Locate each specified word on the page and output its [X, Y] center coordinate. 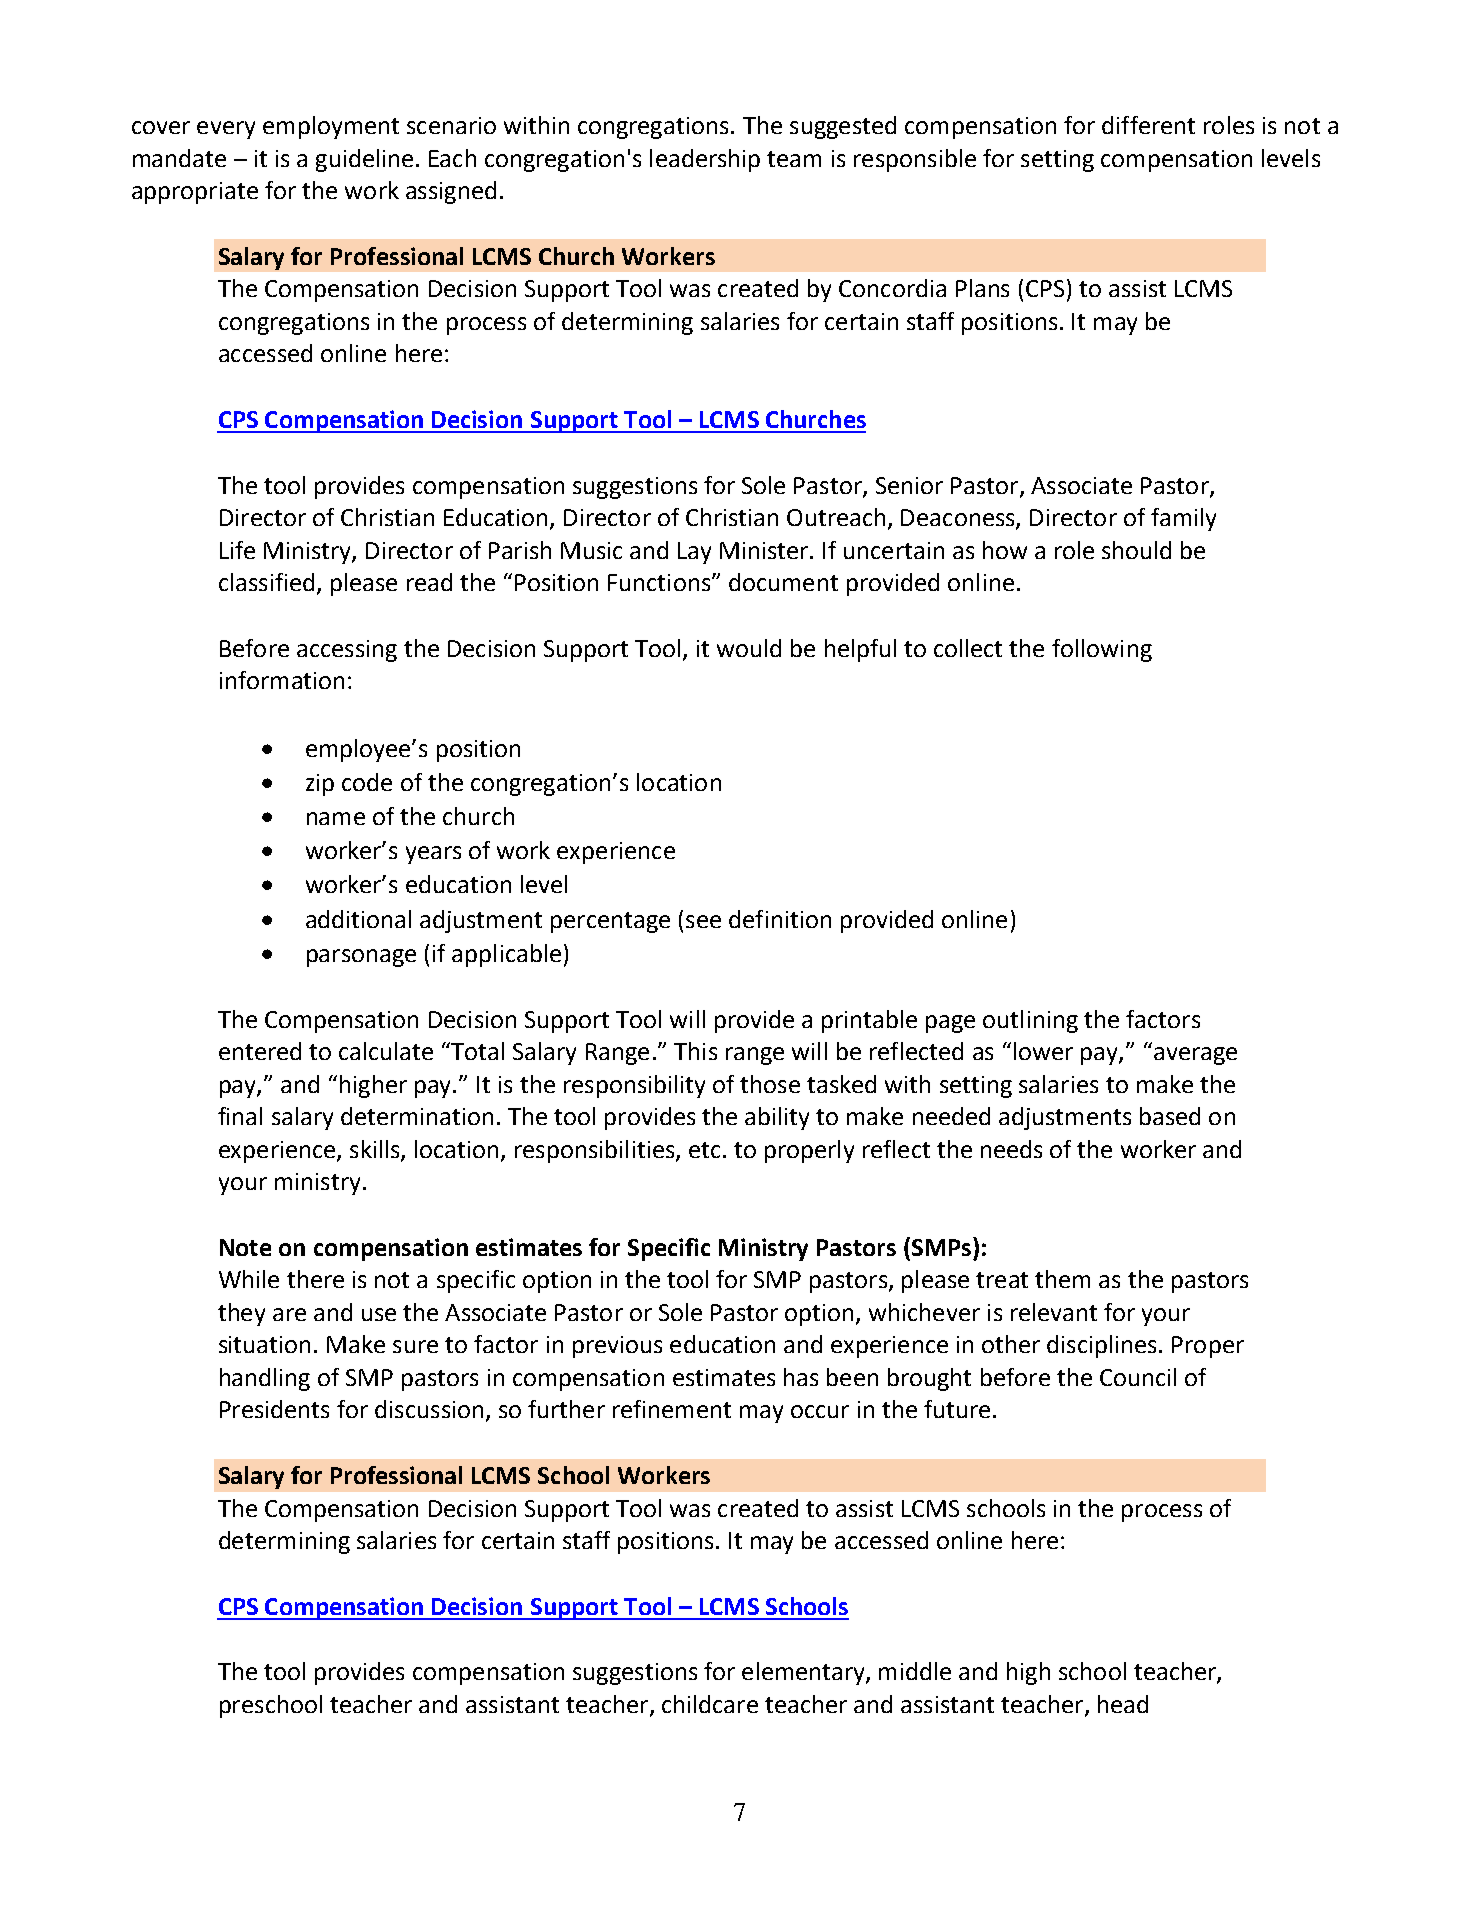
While [249, 1279]
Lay [694, 553]
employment [331, 127]
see [703, 921]
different [1148, 125]
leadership [705, 160]
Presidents [274, 1409]
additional [358, 919]
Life [237, 550]
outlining [1030, 1021]
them [1062, 1279]
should [1136, 550]
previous [617, 1347]
